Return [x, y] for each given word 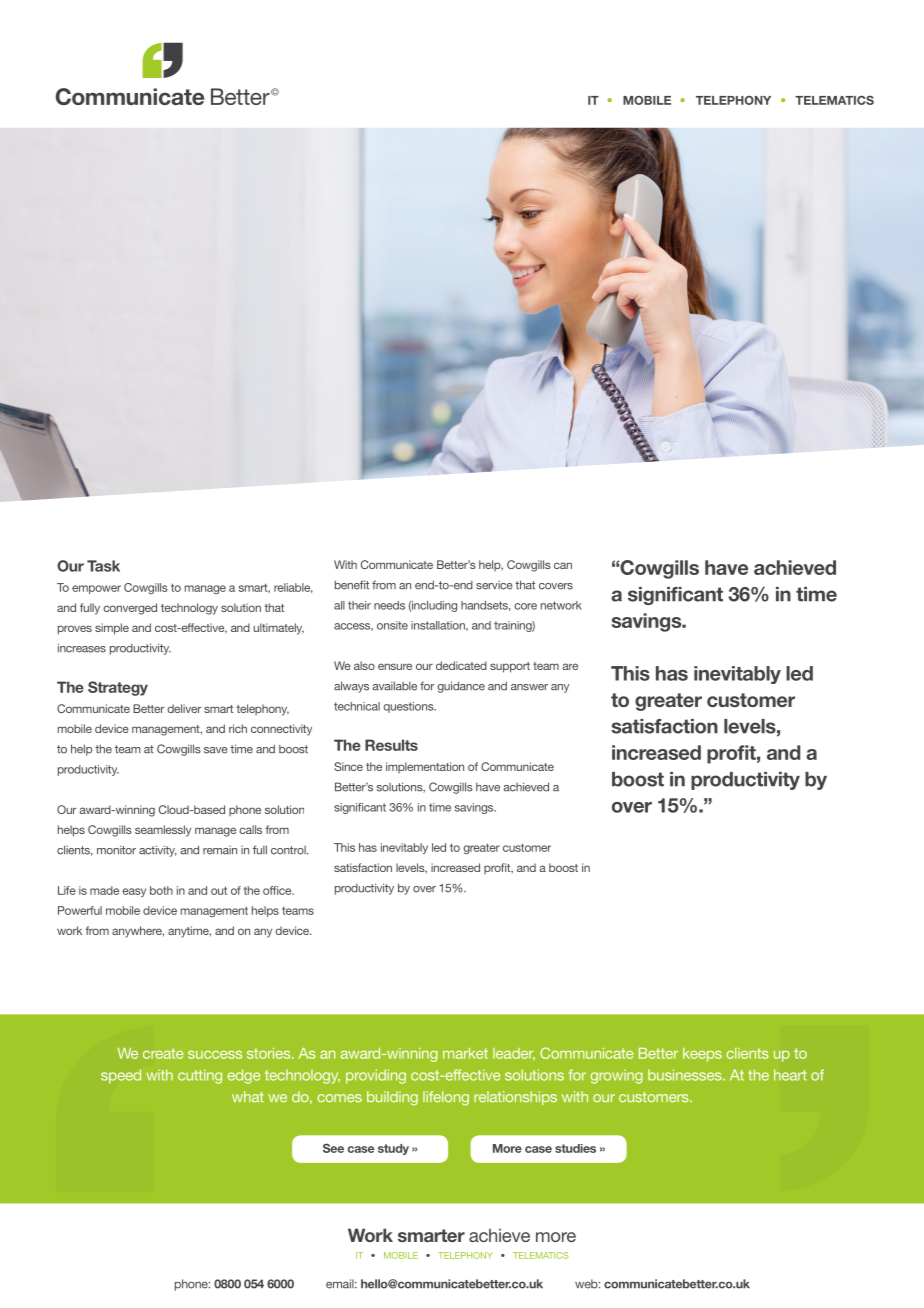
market [465, 1053]
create [163, 1053]
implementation [425, 767]
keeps [702, 1055]
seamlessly [163, 831]
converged [130, 609]
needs [389, 605]
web [587, 1284]
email [341, 1284]
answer [529, 687]
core [525, 606]
